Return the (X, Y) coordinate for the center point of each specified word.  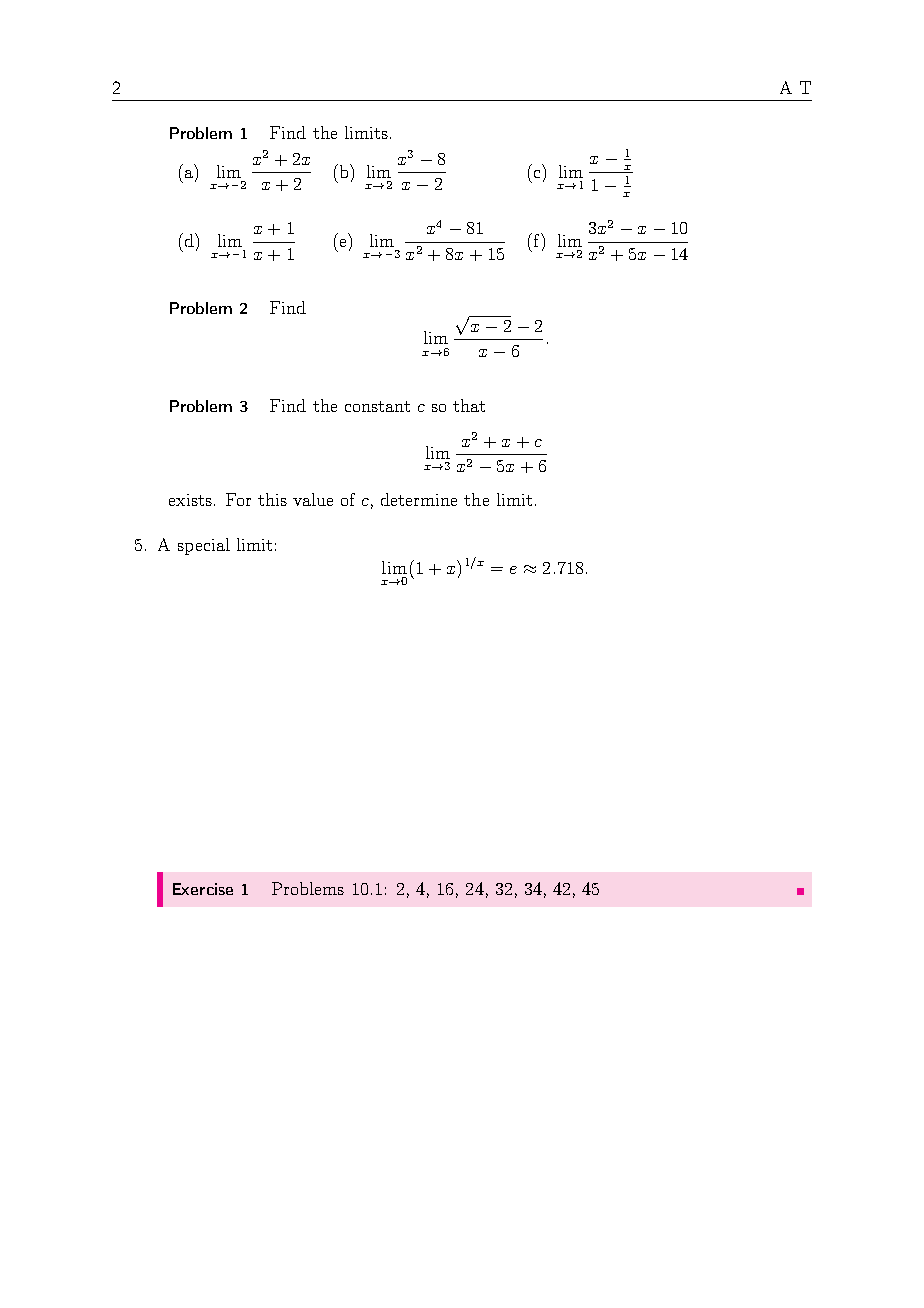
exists (190, 500)
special (204, 546)
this (272, 499)
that (469, 405)
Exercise (203, 889)
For (238, 499)
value (313, 499)
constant (377, 406)
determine (419, 499)
